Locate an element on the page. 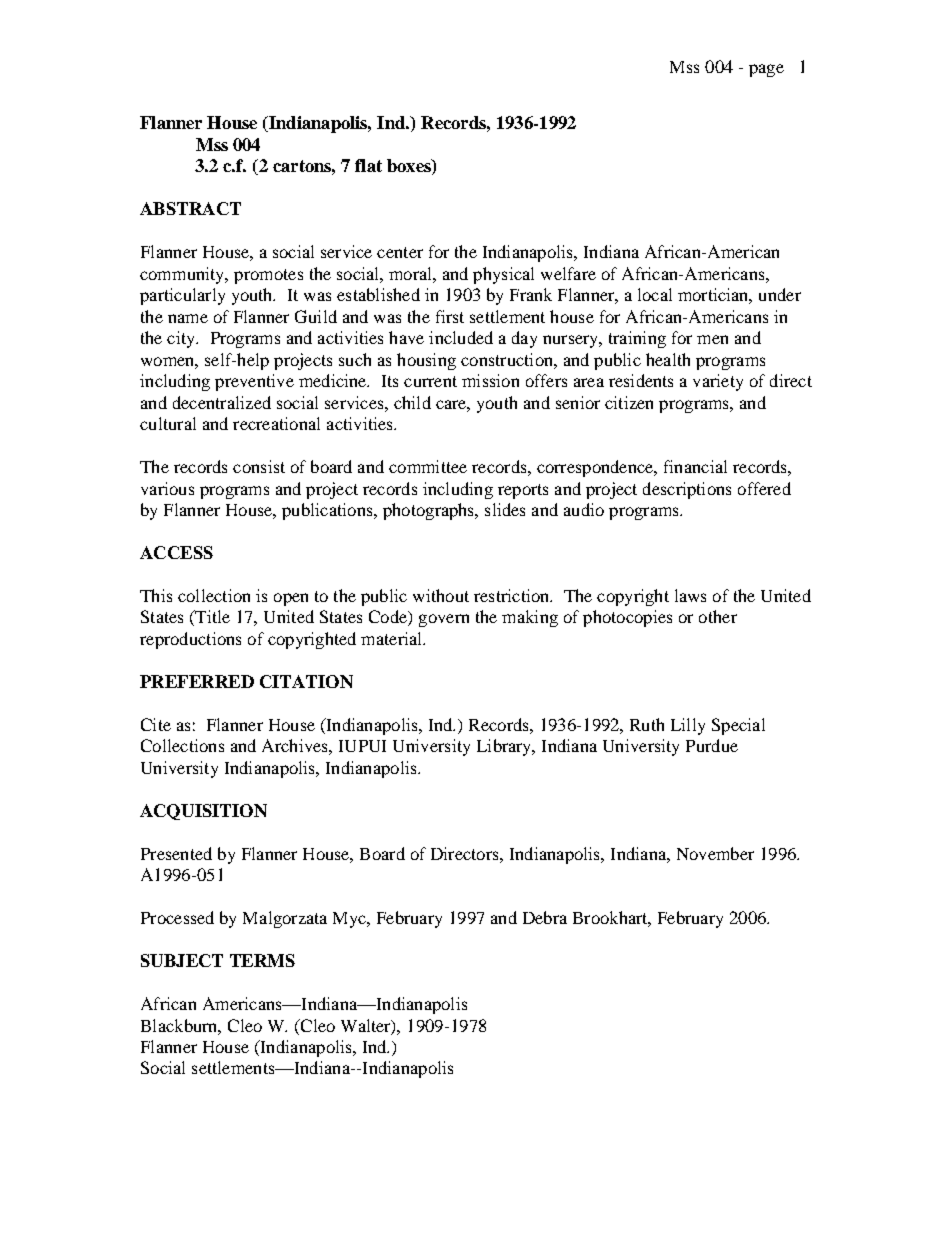 The image size is (952, 1233). boxes is located at coordinates (410, 167).
